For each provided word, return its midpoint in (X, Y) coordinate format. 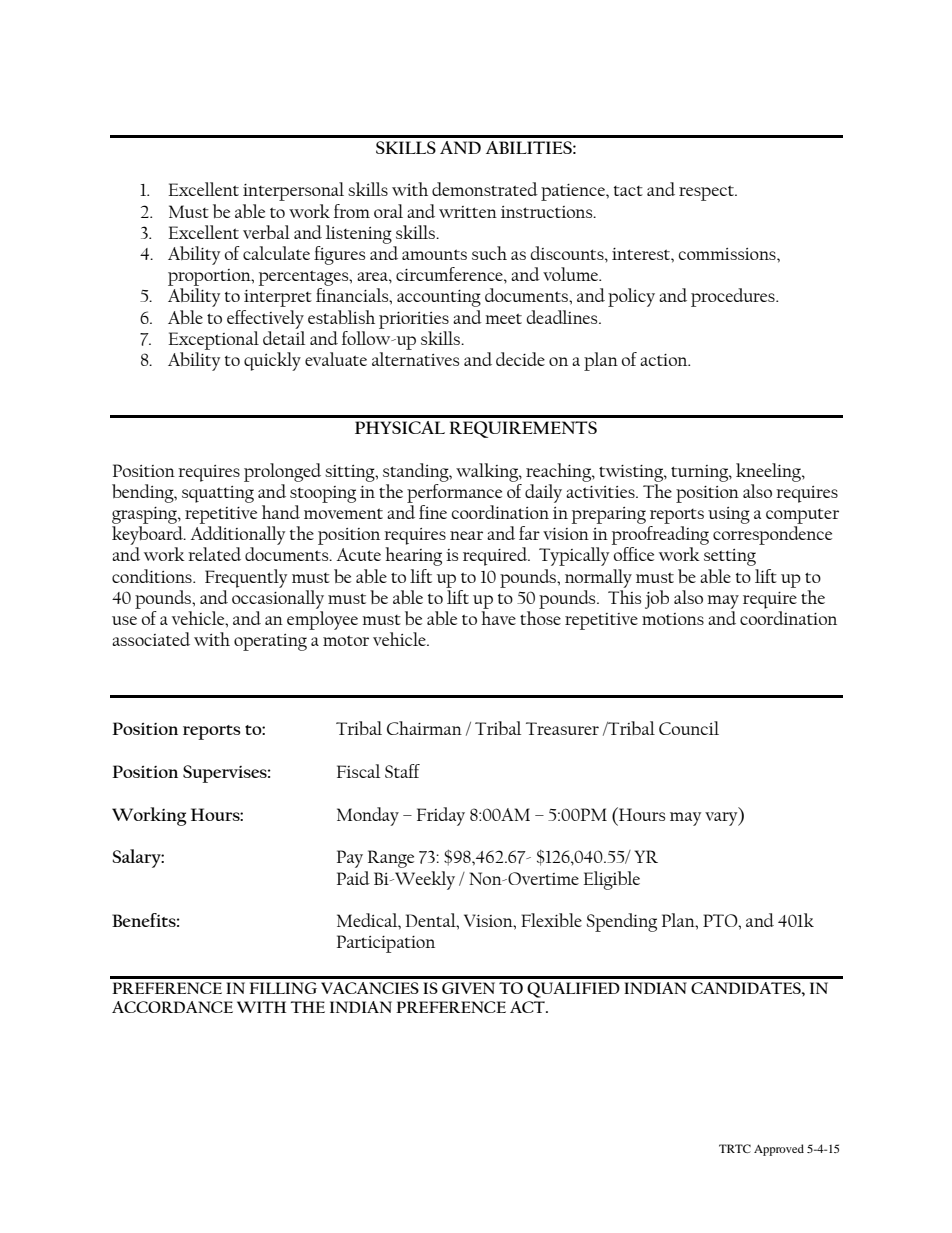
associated (151, 639)
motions (673, 619)
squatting (218, 494)
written (468, 212)
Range (391, 859)
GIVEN (468, 988)
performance (454, 492)
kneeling (769, 472)
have (498, 618)
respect (708, 193)
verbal (266, 232)
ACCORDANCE (172, 1007)
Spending (622, 922)
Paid (353, 878)
